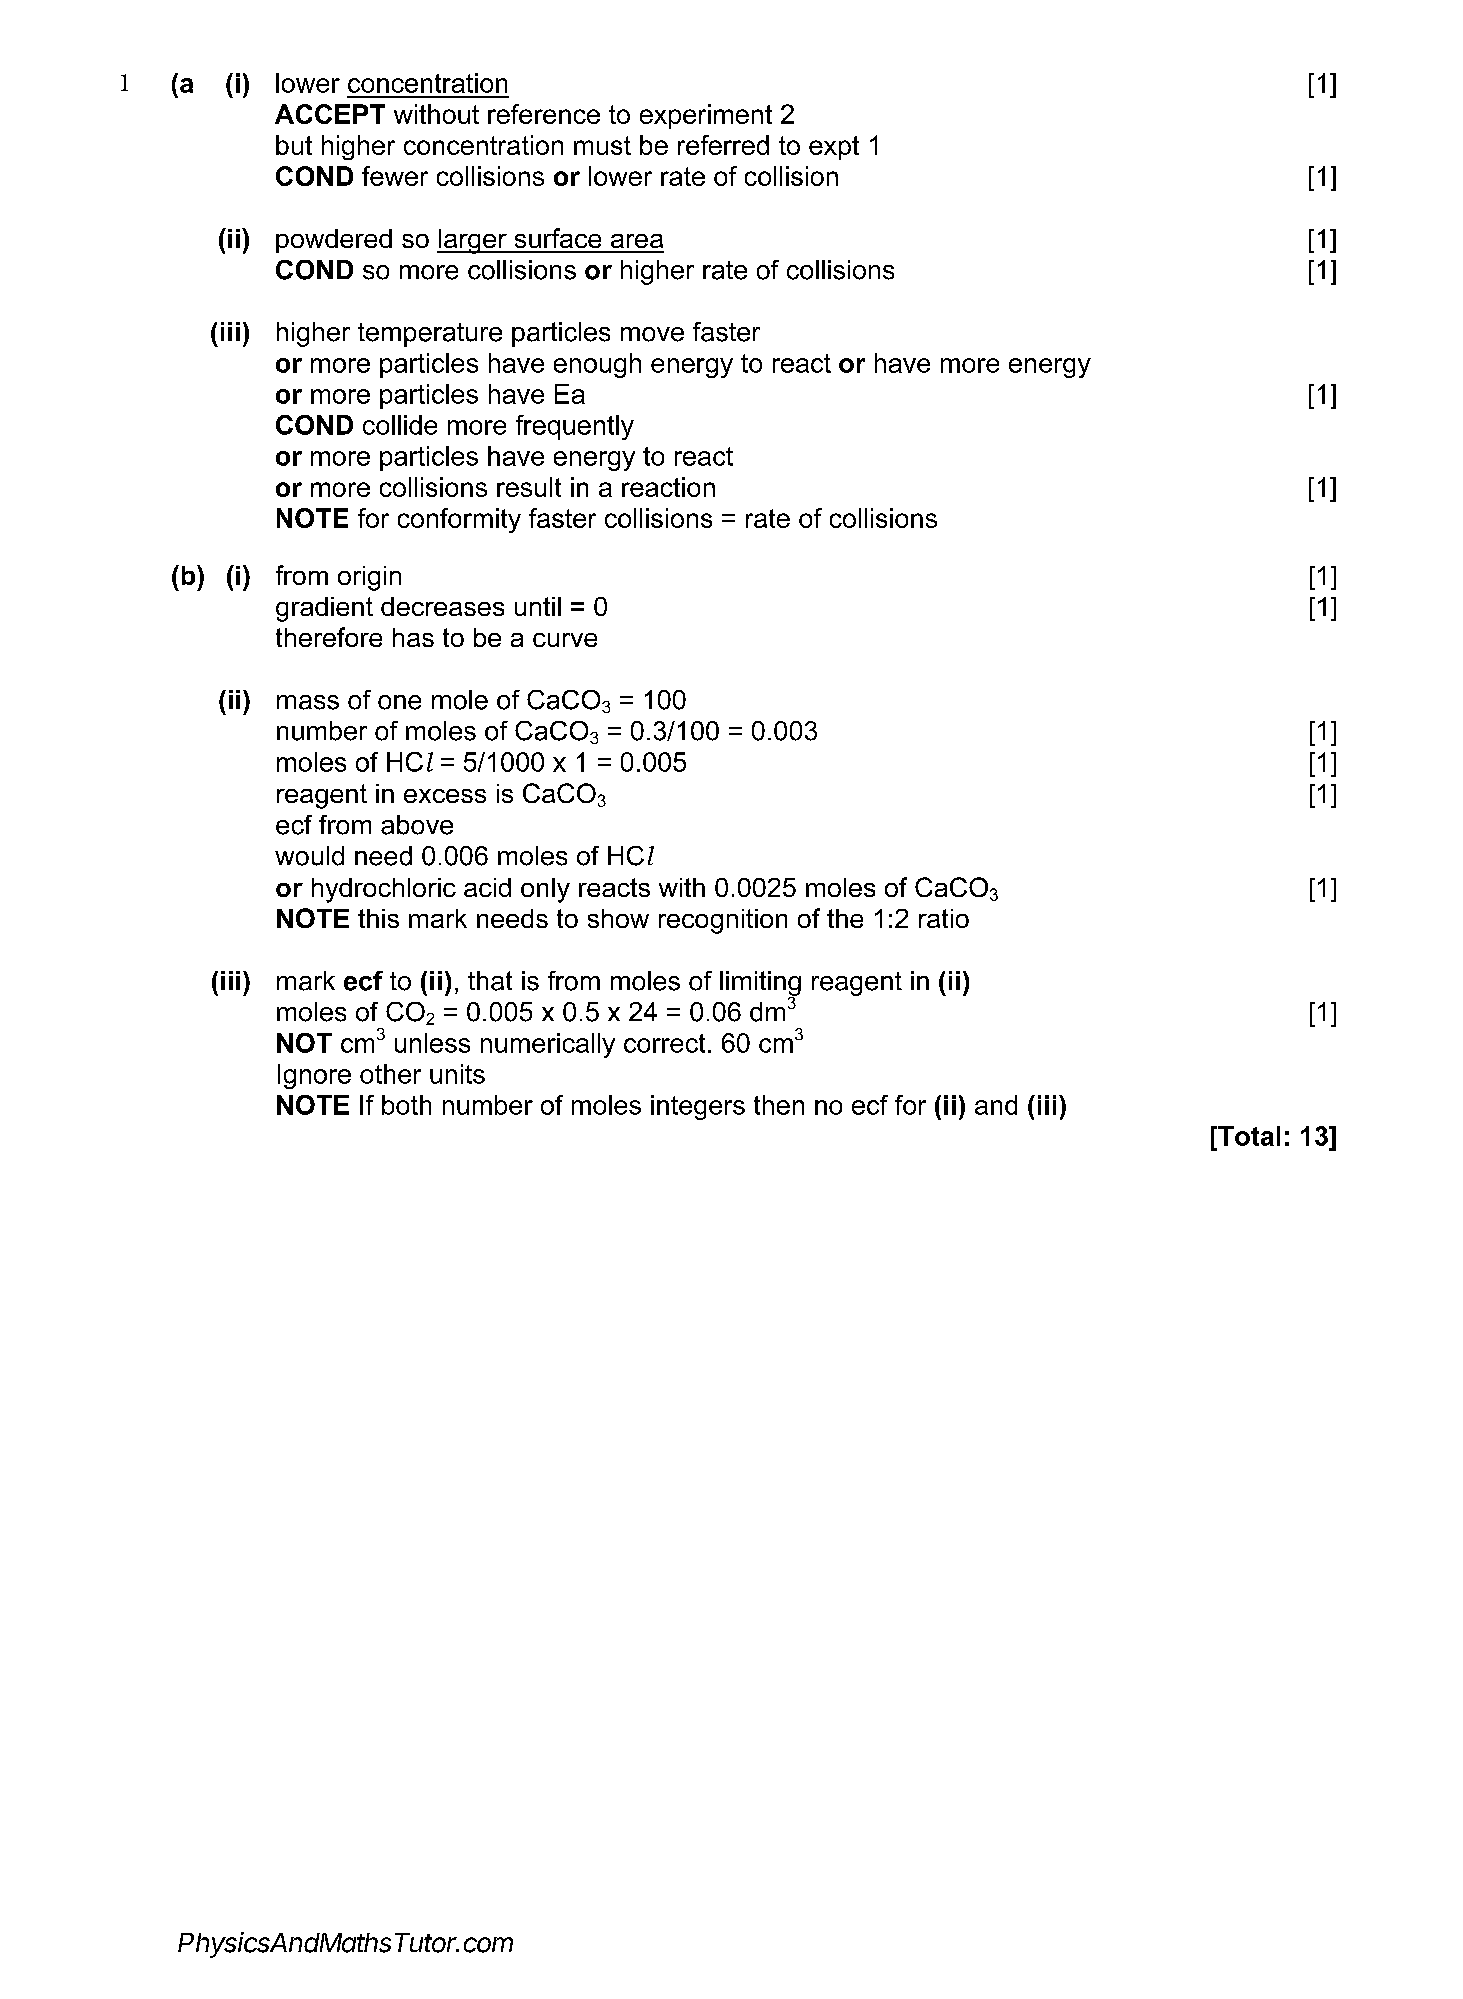 The image size is (1463, 1999). Describe the element at coordinates (430, 335) in the screenshot. I see `temperature` at that location.
